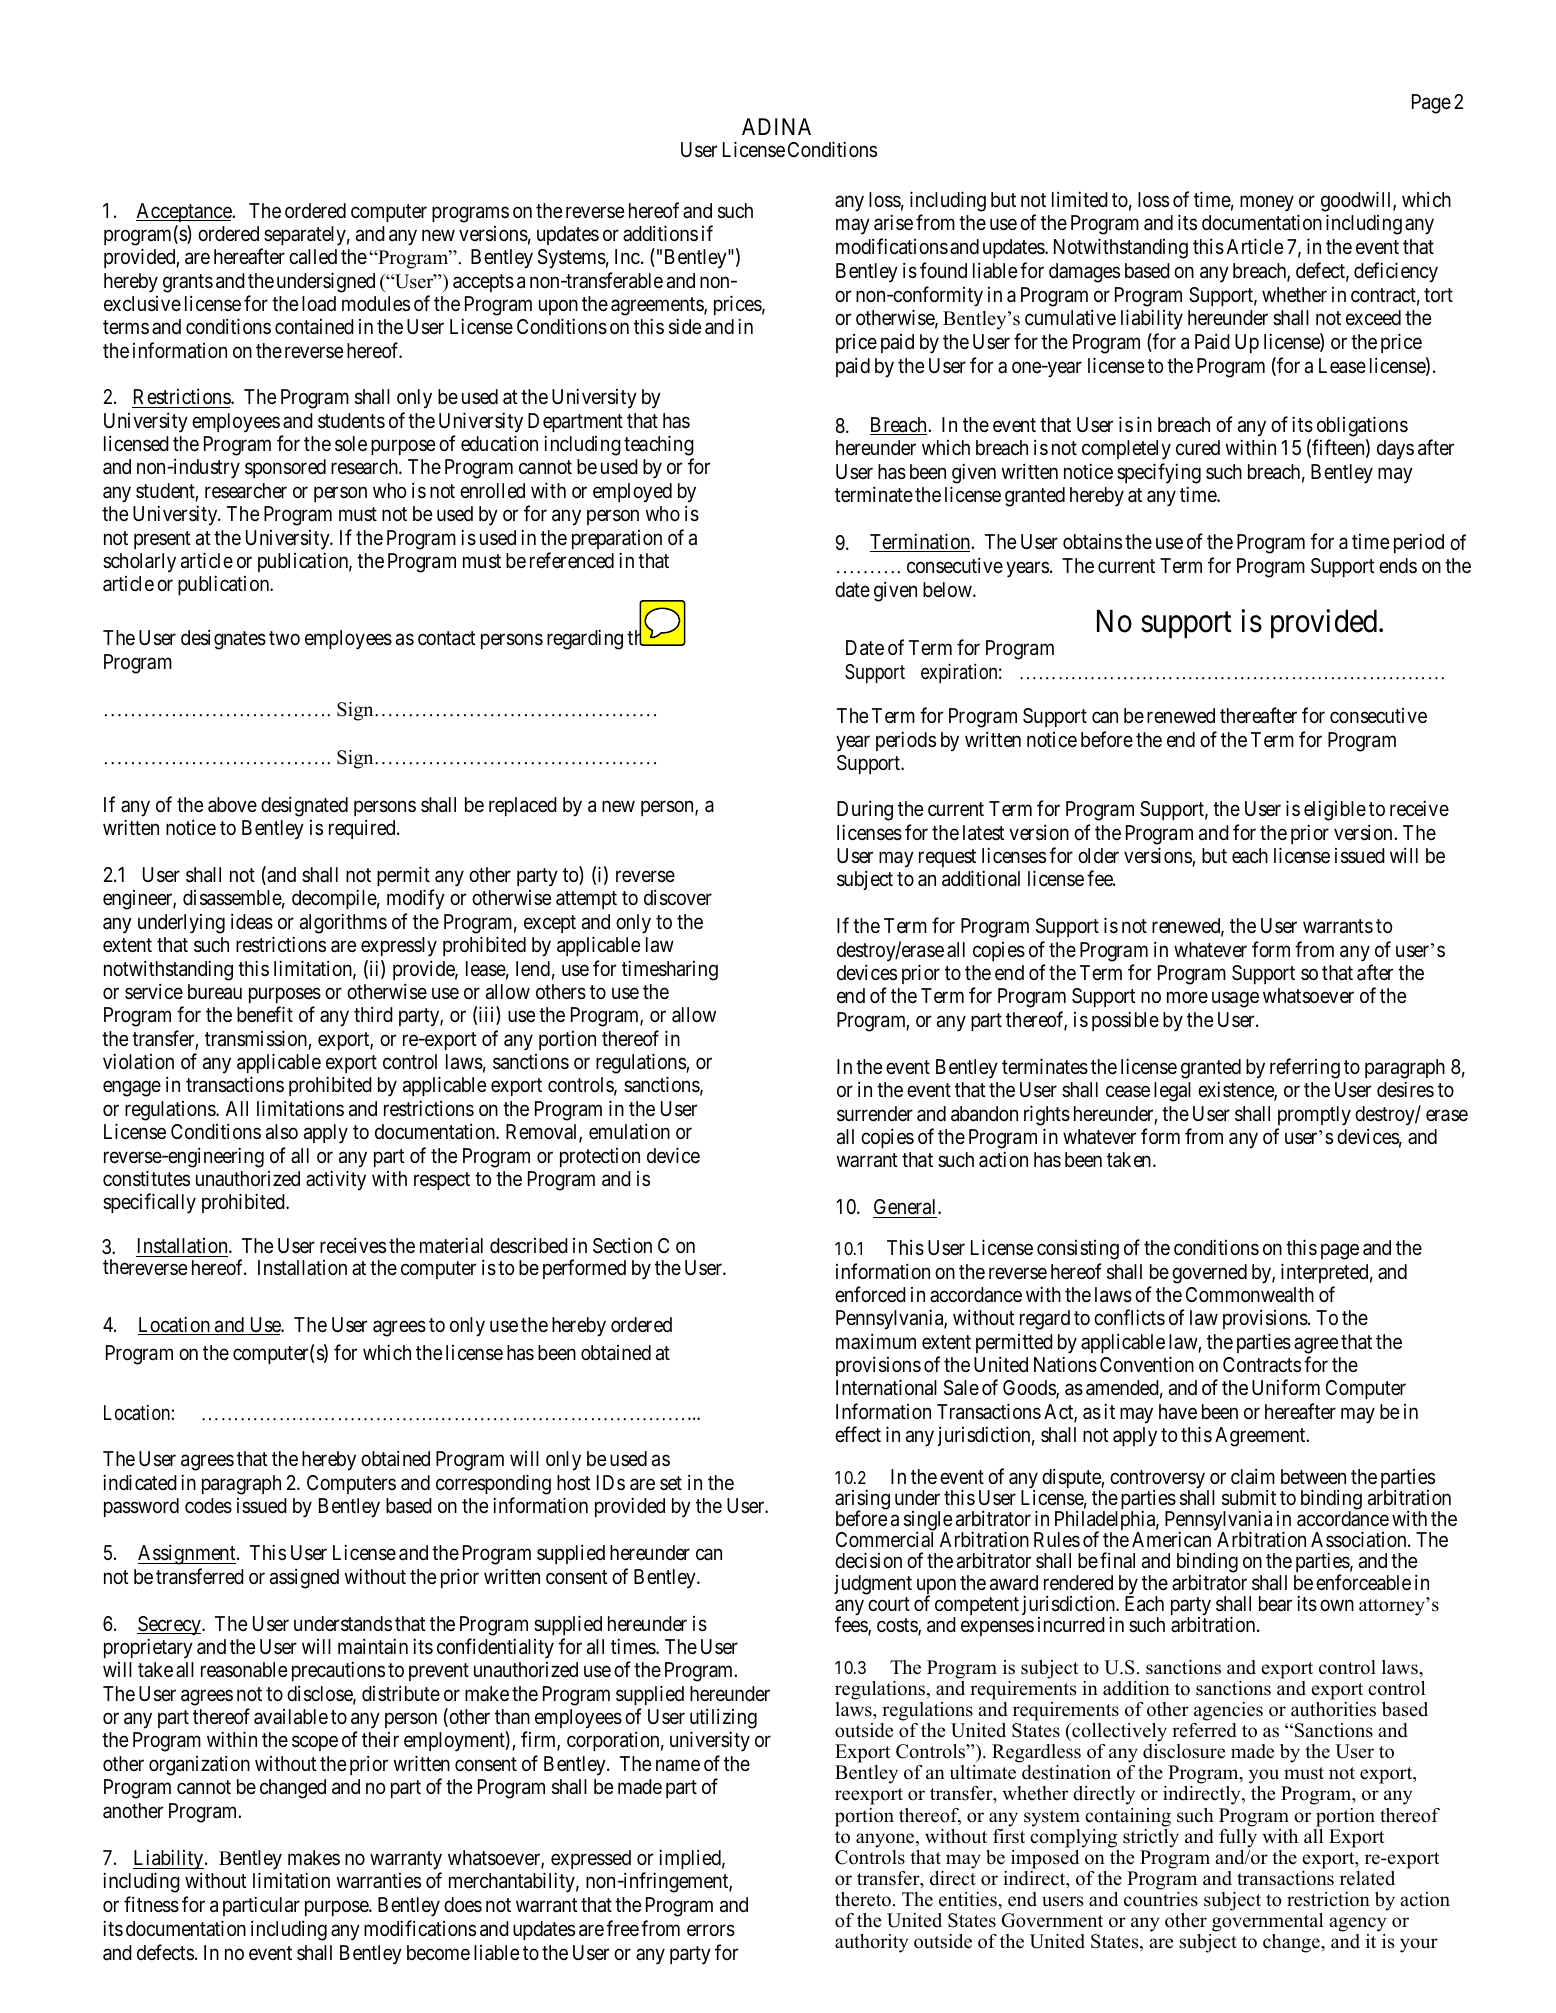  Describe the element at coordinates (151, 1904) in the screenshot. I see `fitness` at that location.
